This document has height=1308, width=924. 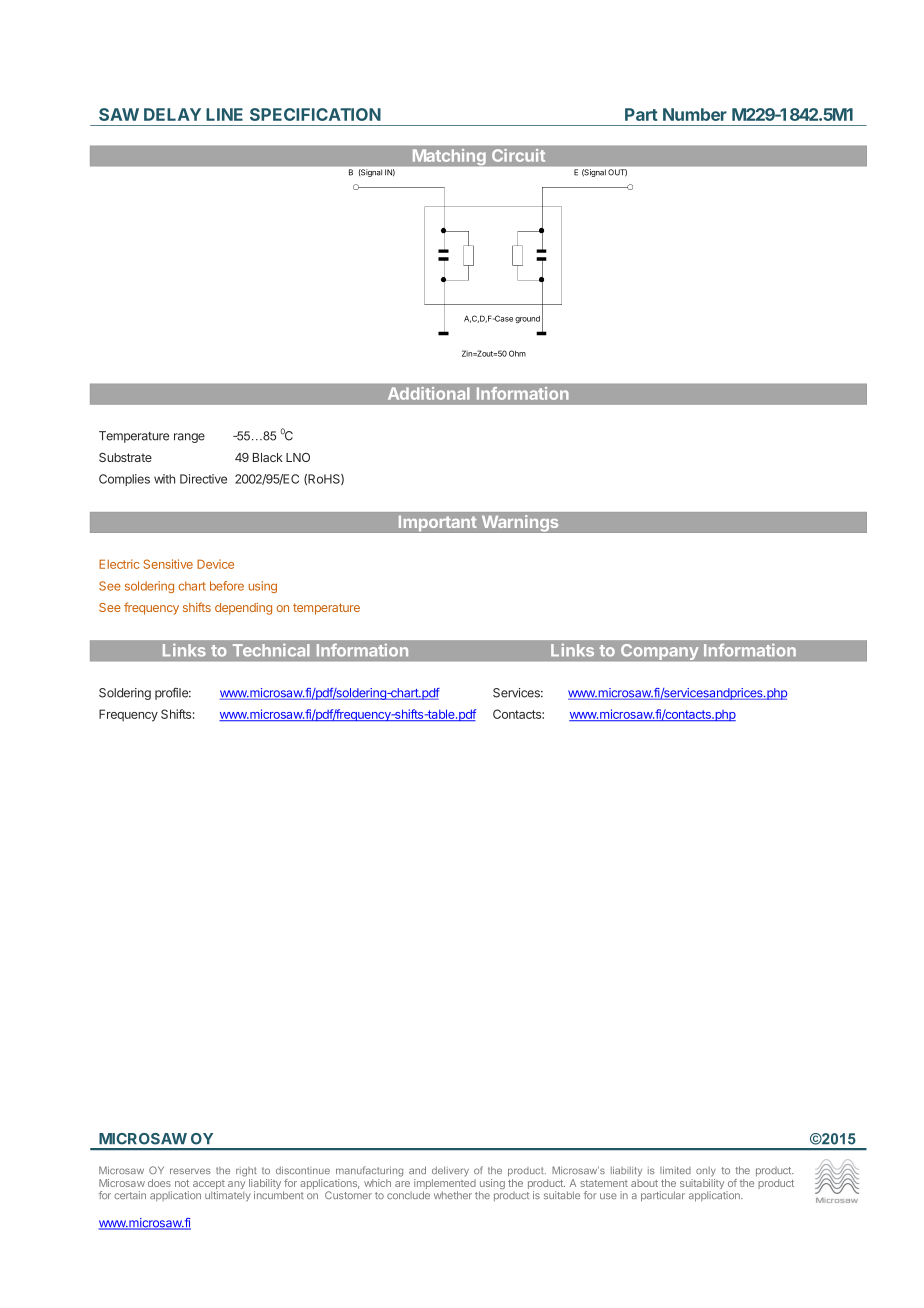 I want to click on reserves, so click(x=190, y=1171).
